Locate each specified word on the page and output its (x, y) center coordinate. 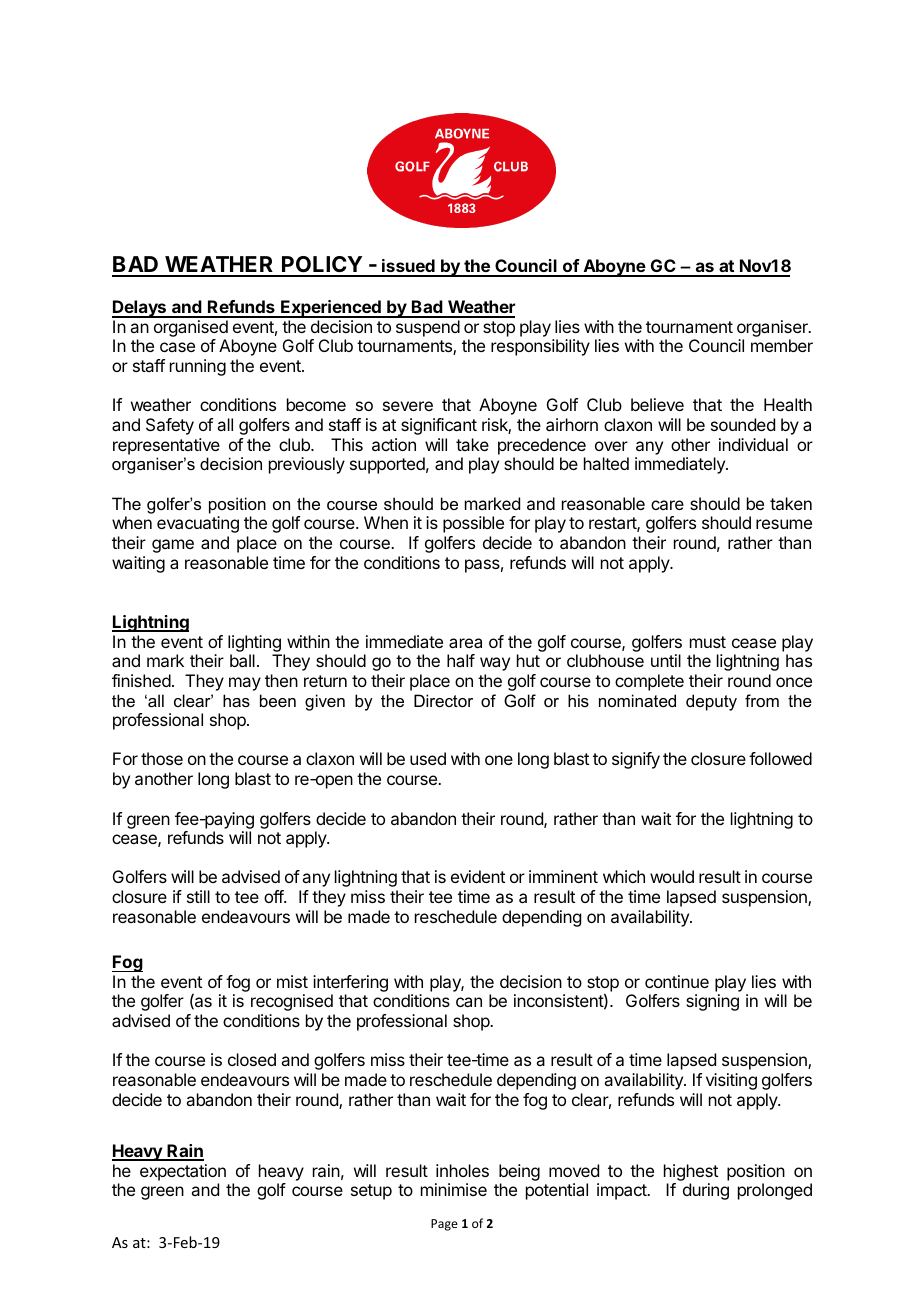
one (499, 760)
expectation (183, 1172)
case (177, 347)
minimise (454, 1189)
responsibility (540, 347)
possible (473, 524)
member (782, 345)
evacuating (198, 524)
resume (784, 524)
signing (712, 1002)
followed (780, 758)
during (706, 1191)
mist (292, 981)
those (162, 758)
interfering (350, 983)
